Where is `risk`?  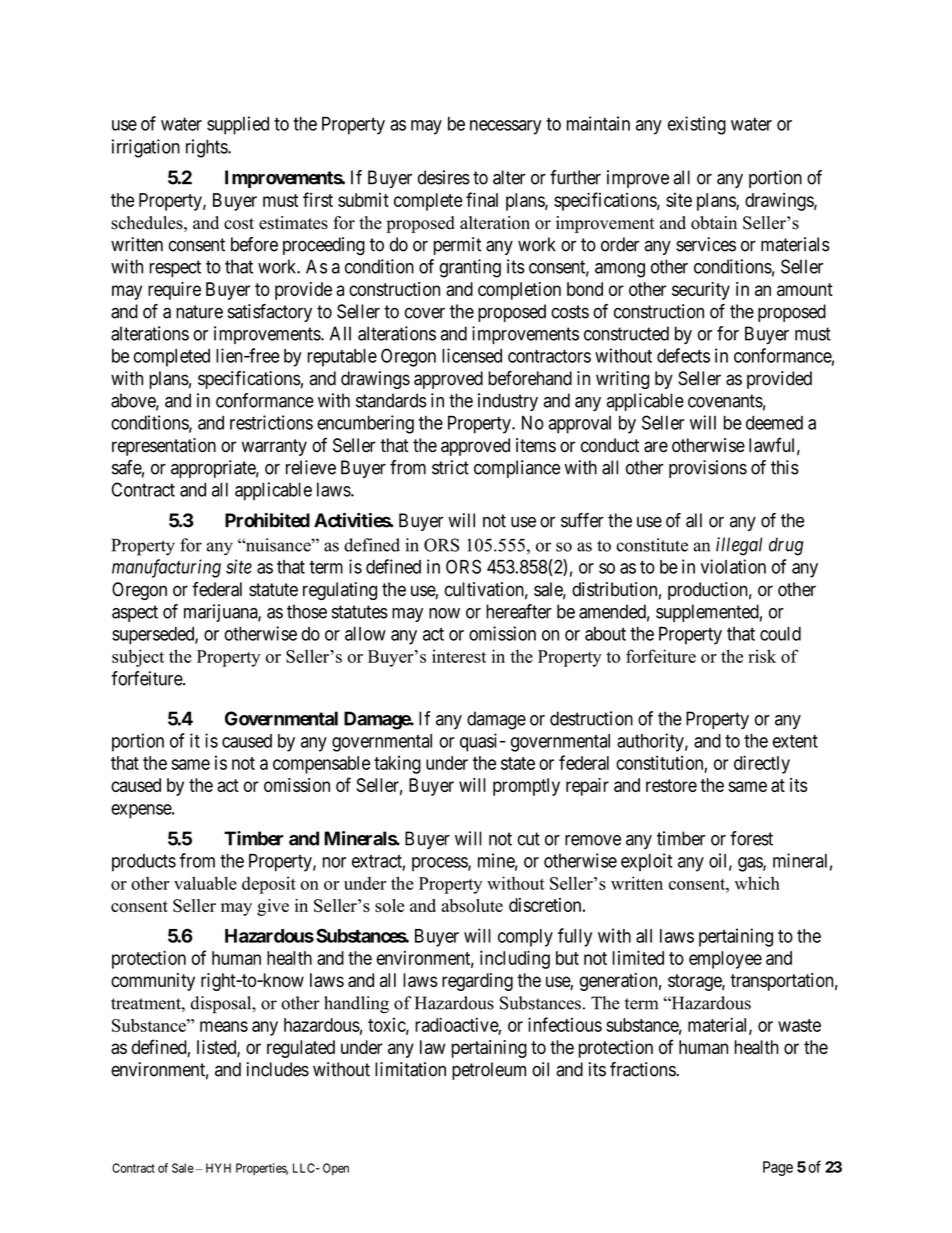
risk is located at coordinates (762, 656).
